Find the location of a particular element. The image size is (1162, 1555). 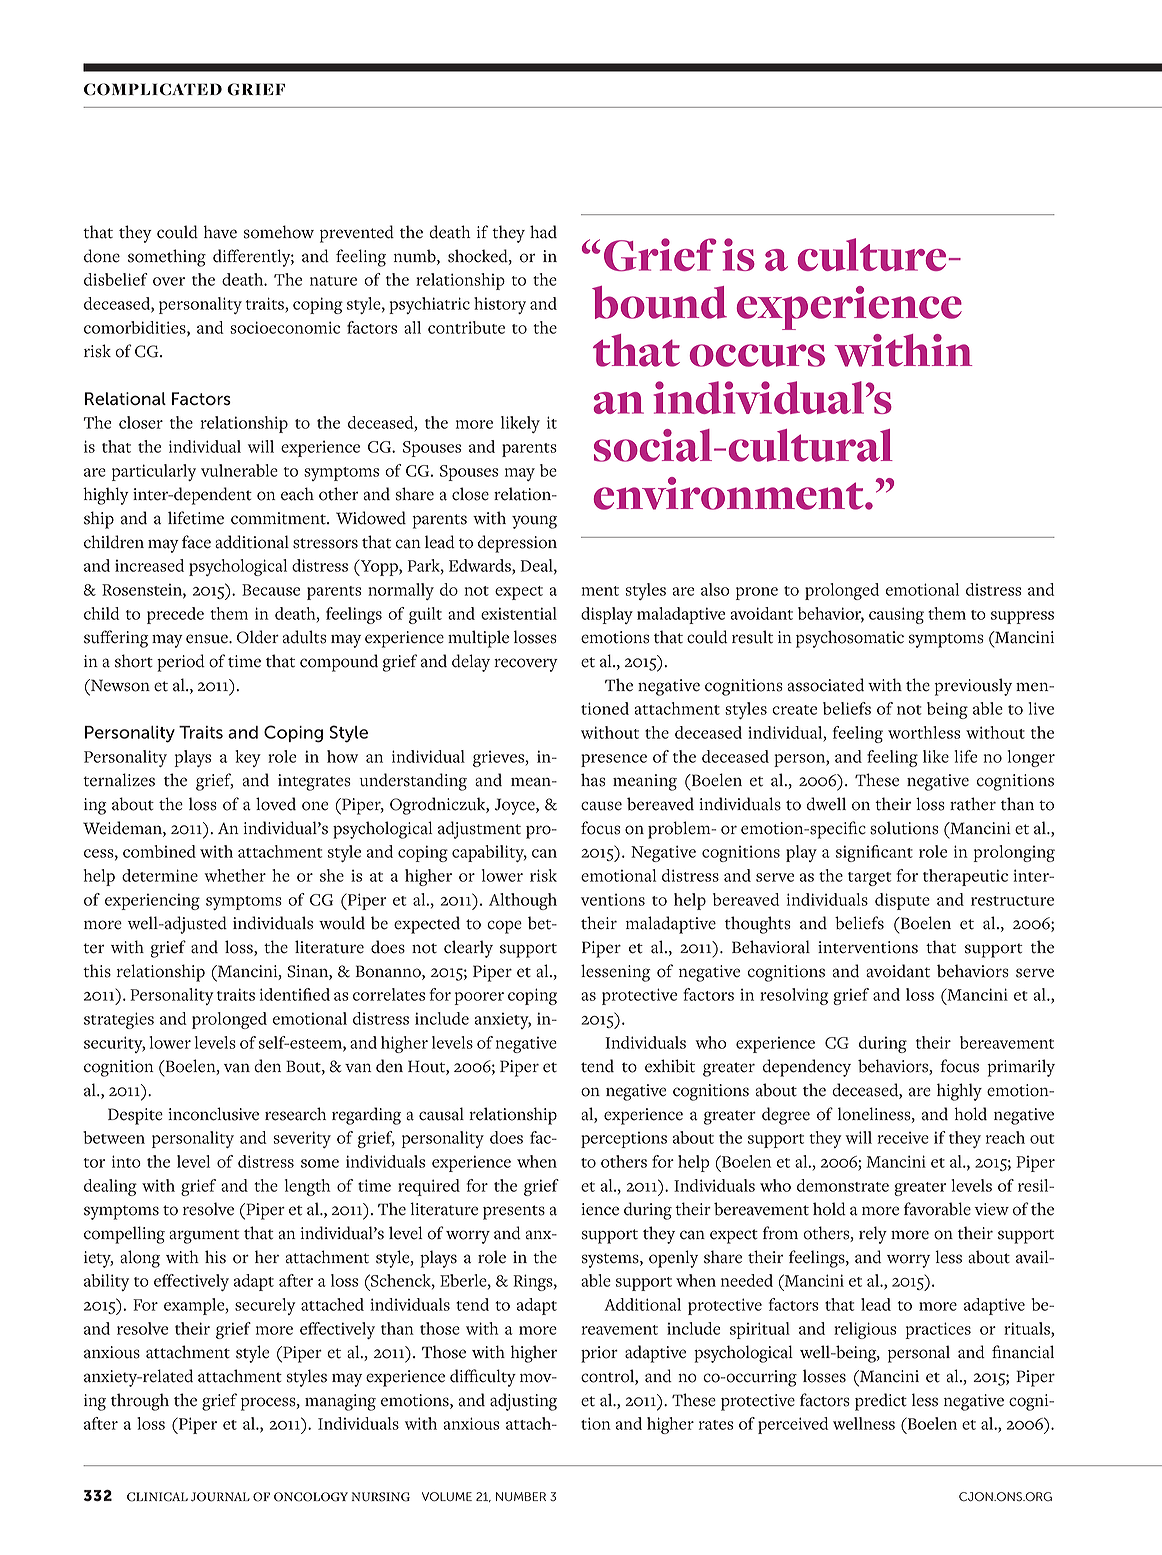

key is located at coordinates (248, 758).
